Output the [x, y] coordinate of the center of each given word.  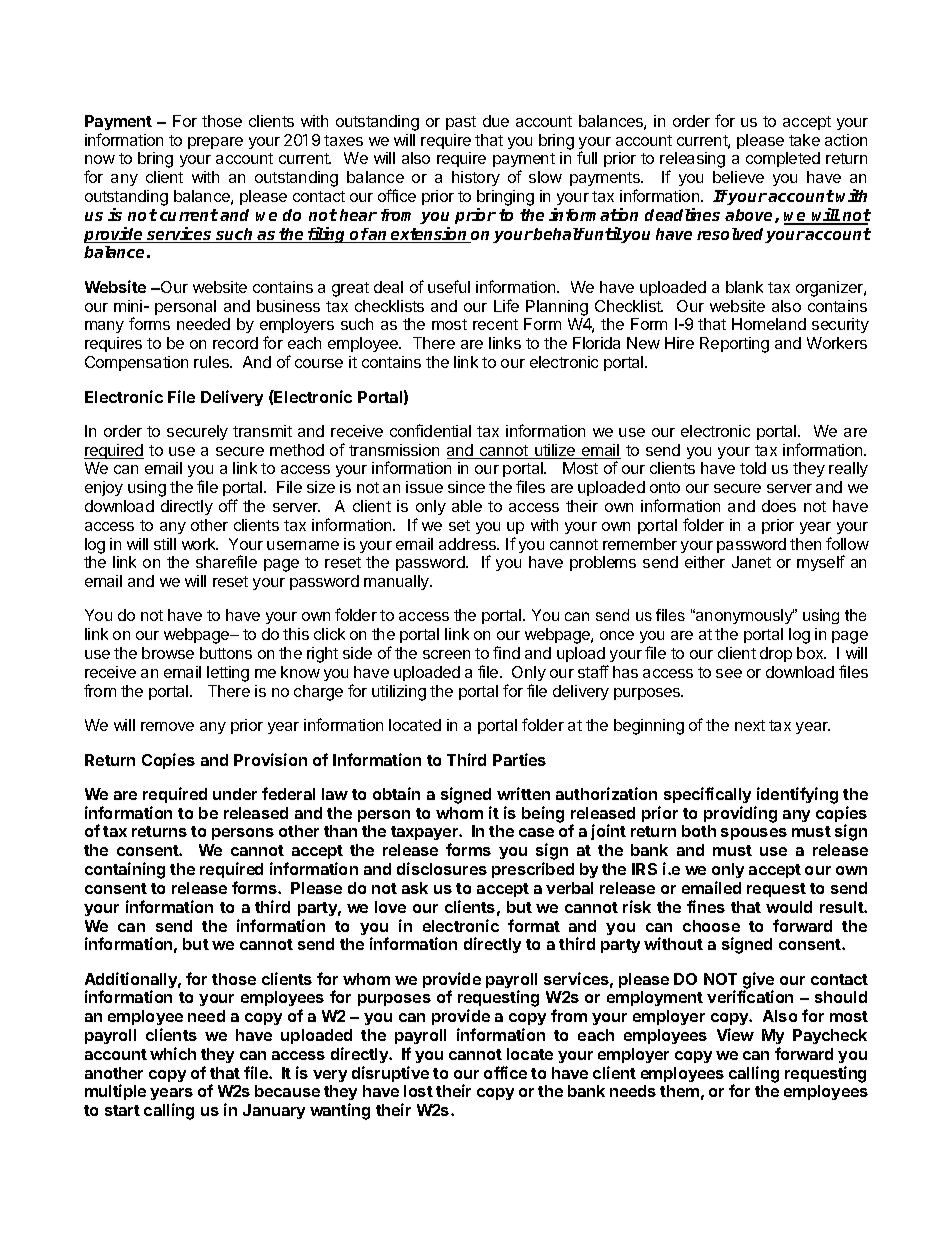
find [506, 652]
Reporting [734, 345]
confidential [430, 430]
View [735, 1034]
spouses [754, 834]
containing [125, 870]
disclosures [442, 868]
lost [418, 1091]
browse [168, 653]
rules [212, 362]
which [173, 1053]
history [476, 178]
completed [783, 159]
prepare [215, 143]
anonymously [744, 616]
